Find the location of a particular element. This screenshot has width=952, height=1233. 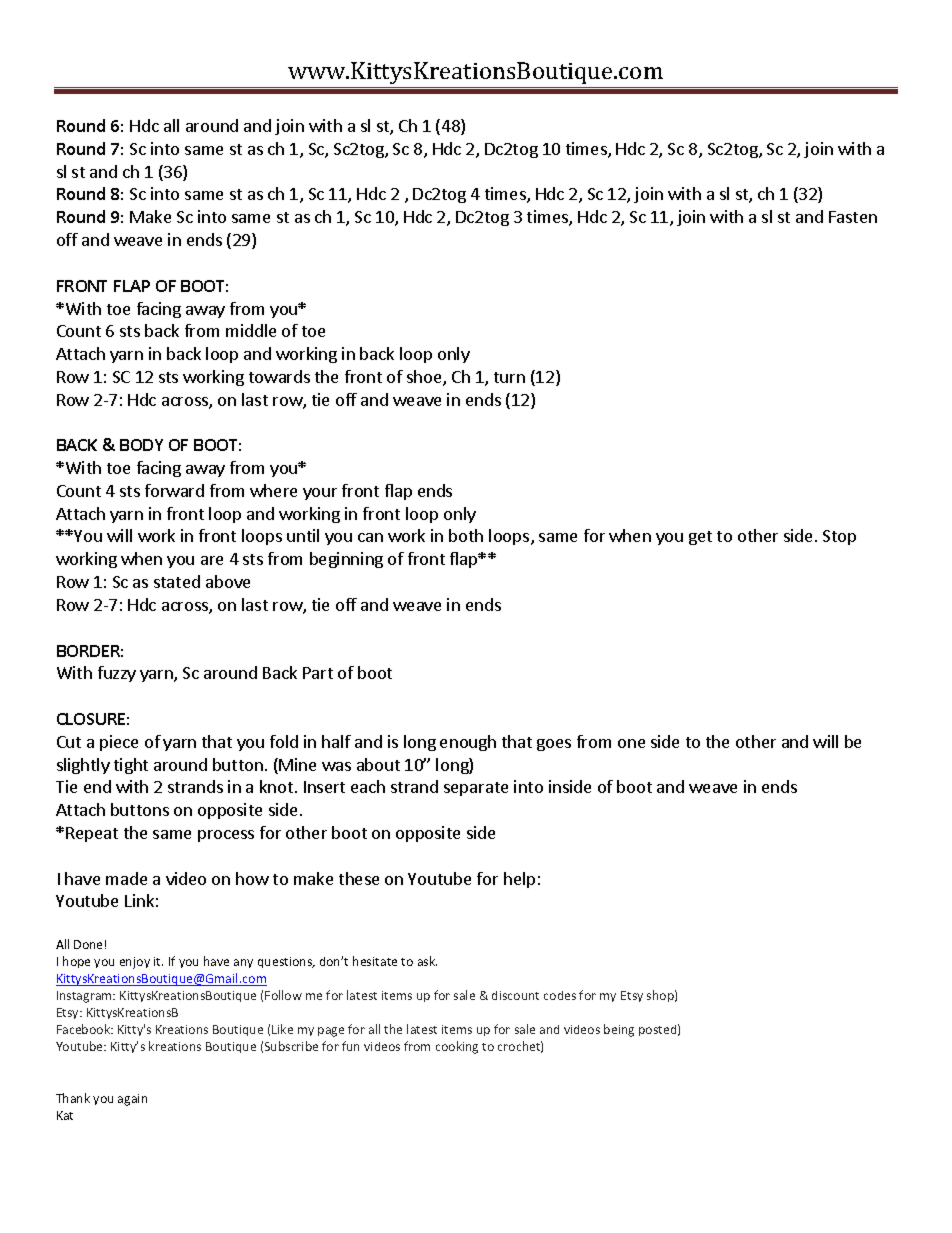

help is located at coordinates (519, 880).
